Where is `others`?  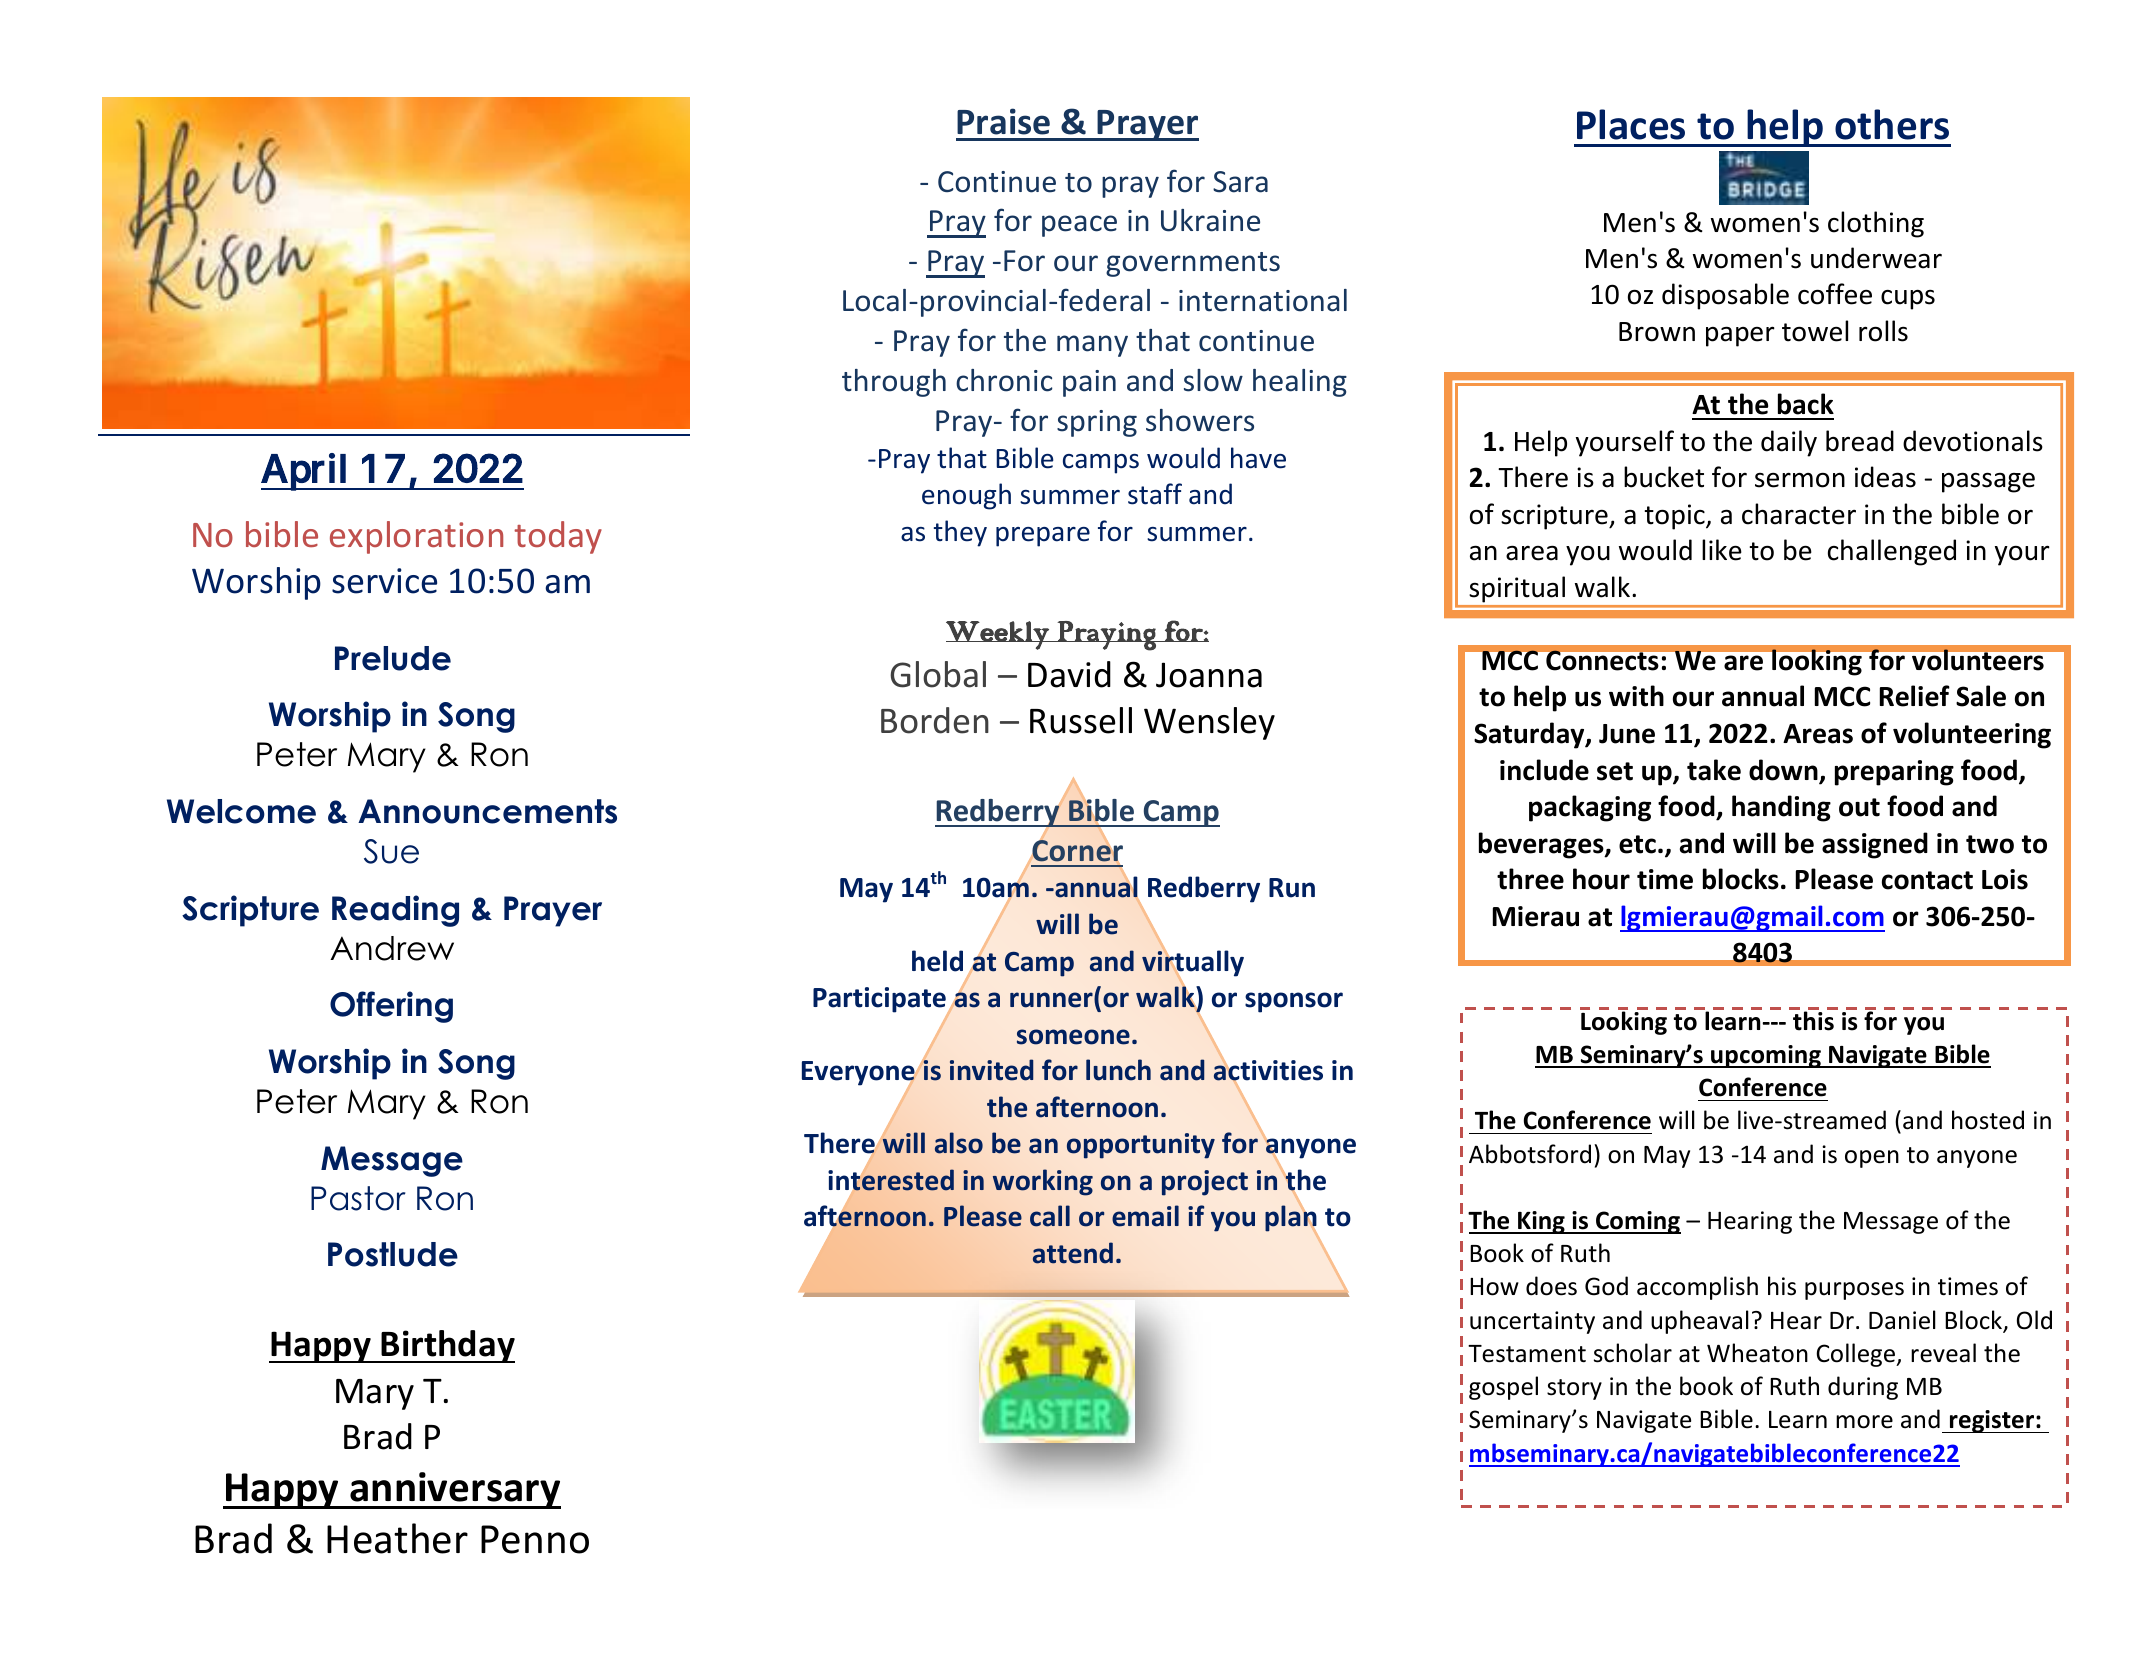 others is located at coordinates (1892, 124).
